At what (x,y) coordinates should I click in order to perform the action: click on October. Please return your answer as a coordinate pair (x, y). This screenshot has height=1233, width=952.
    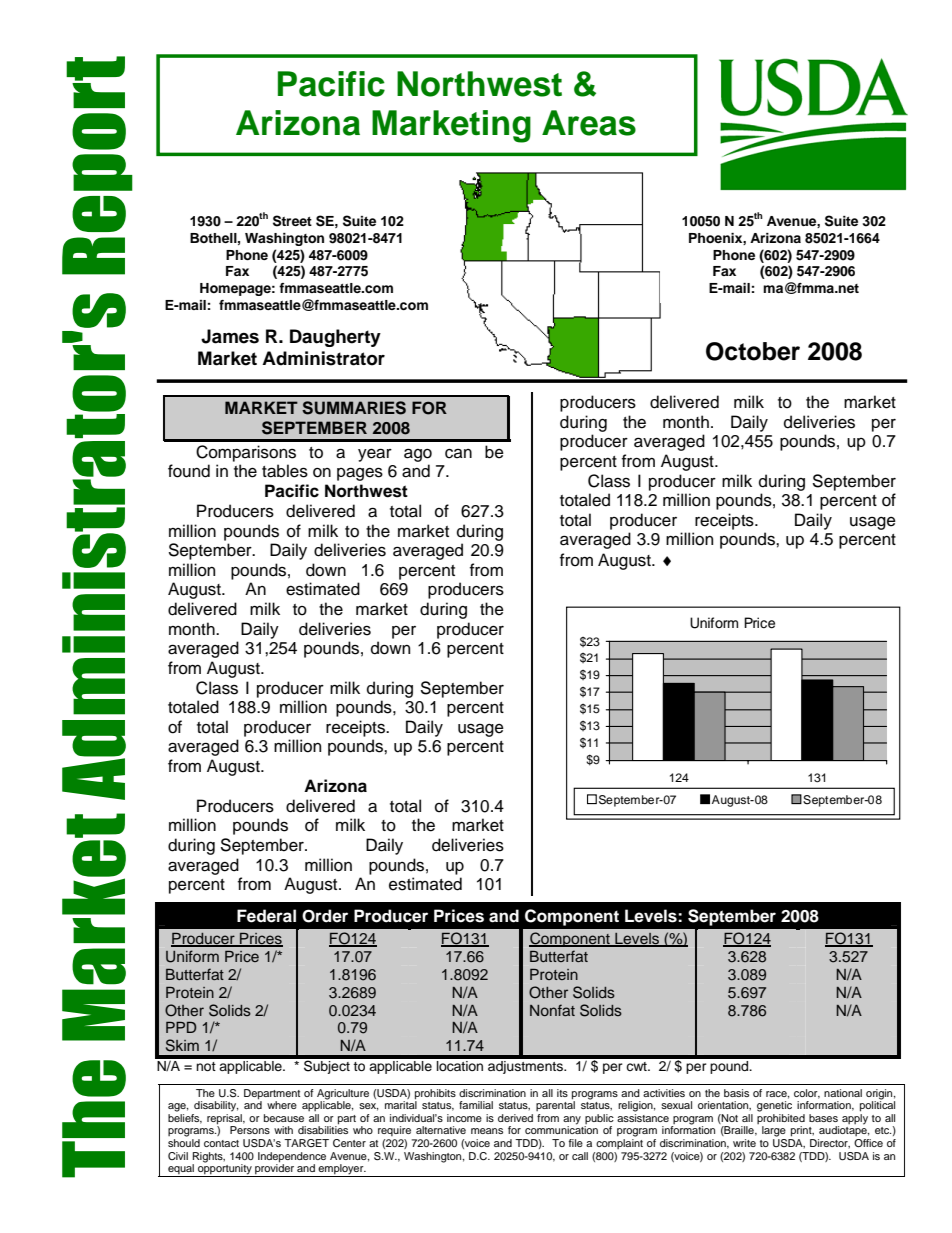
    Looking at the image, I should click on (753, 351).
